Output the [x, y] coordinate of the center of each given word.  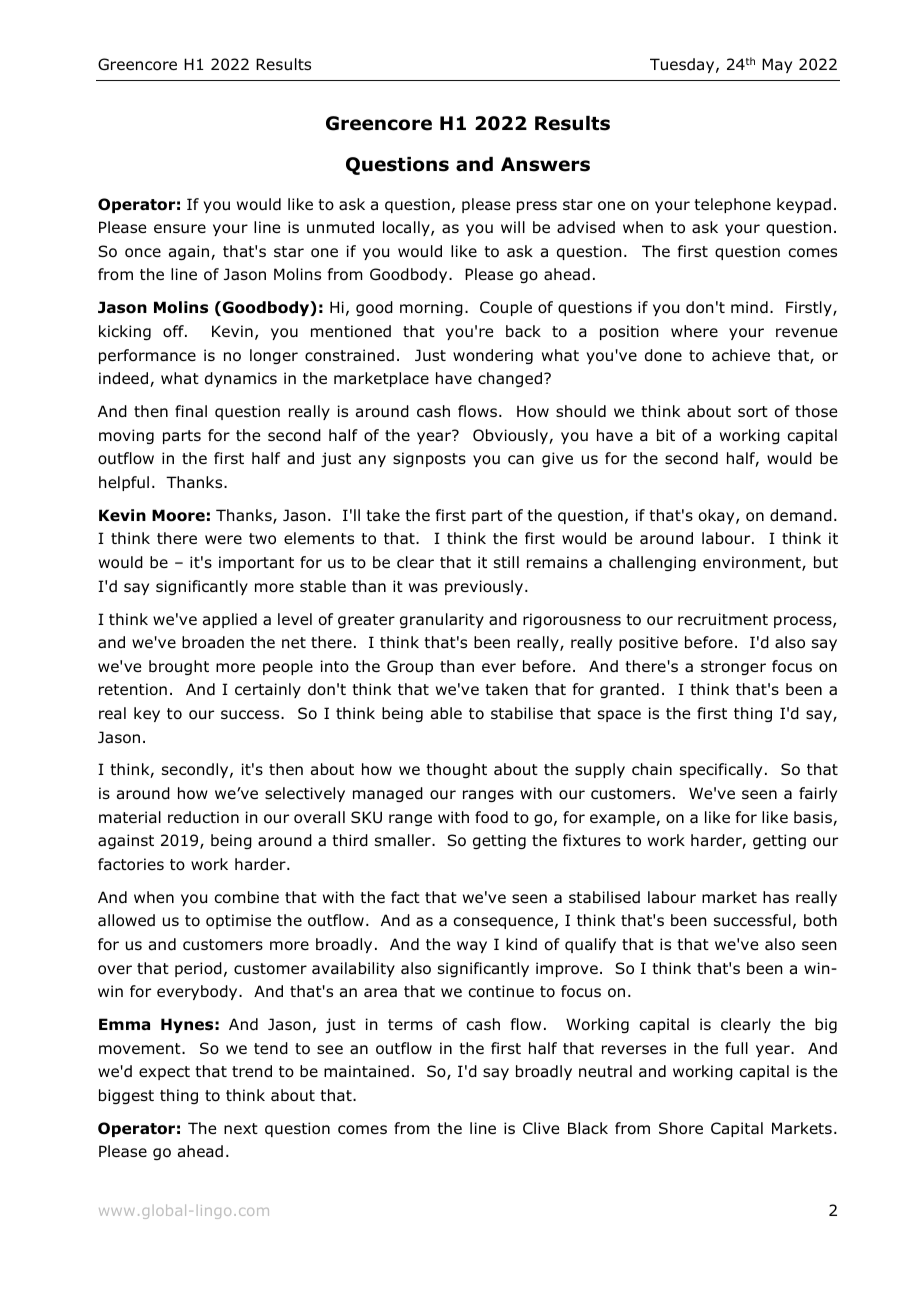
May [777, 65]
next [241, 1128]
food [491, 817]
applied [230, 620]
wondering [493, 356]
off [174, 331]
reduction [203, 817]
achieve [741, 355]
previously [485, 587]
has [776, 897]
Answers [545, 164]
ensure [180, 229]
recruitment [723, 619]
